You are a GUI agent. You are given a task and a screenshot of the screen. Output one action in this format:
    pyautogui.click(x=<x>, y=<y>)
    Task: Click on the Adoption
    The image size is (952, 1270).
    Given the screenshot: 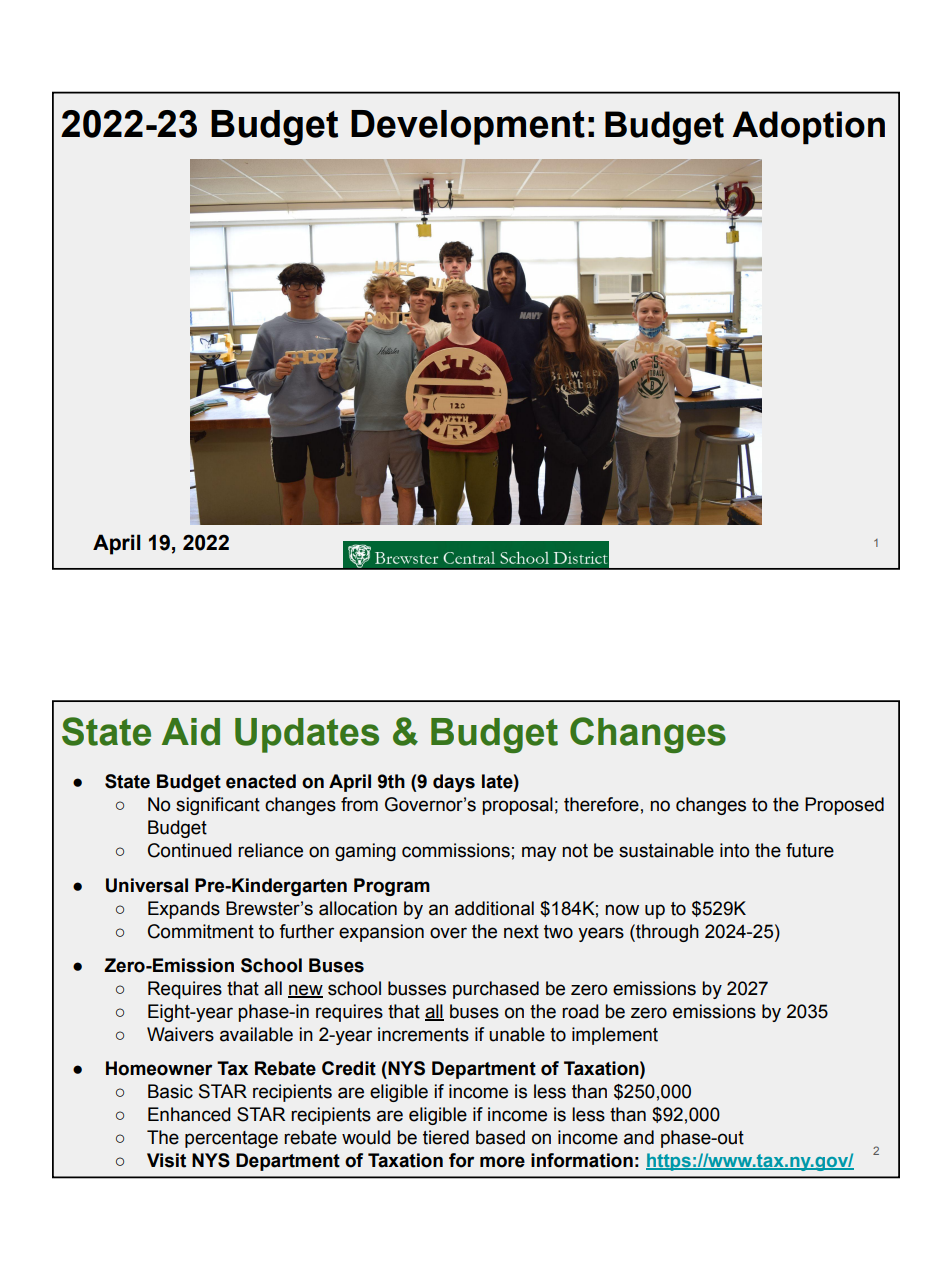 What is the action you would take?
    pyautogui.click(x=808, y=128)
